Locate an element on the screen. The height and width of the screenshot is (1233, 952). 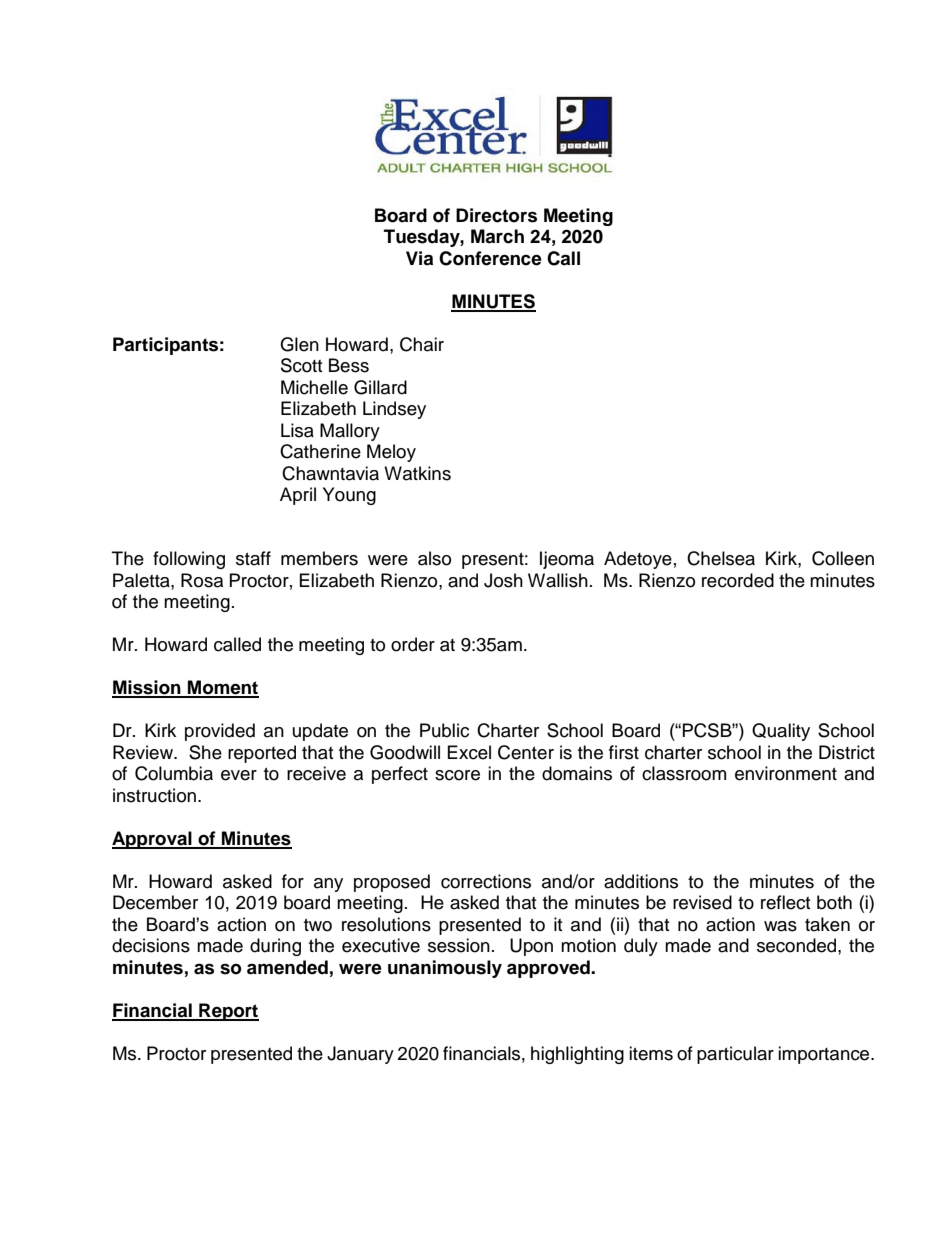
April is located at coordinates (298, 496).
